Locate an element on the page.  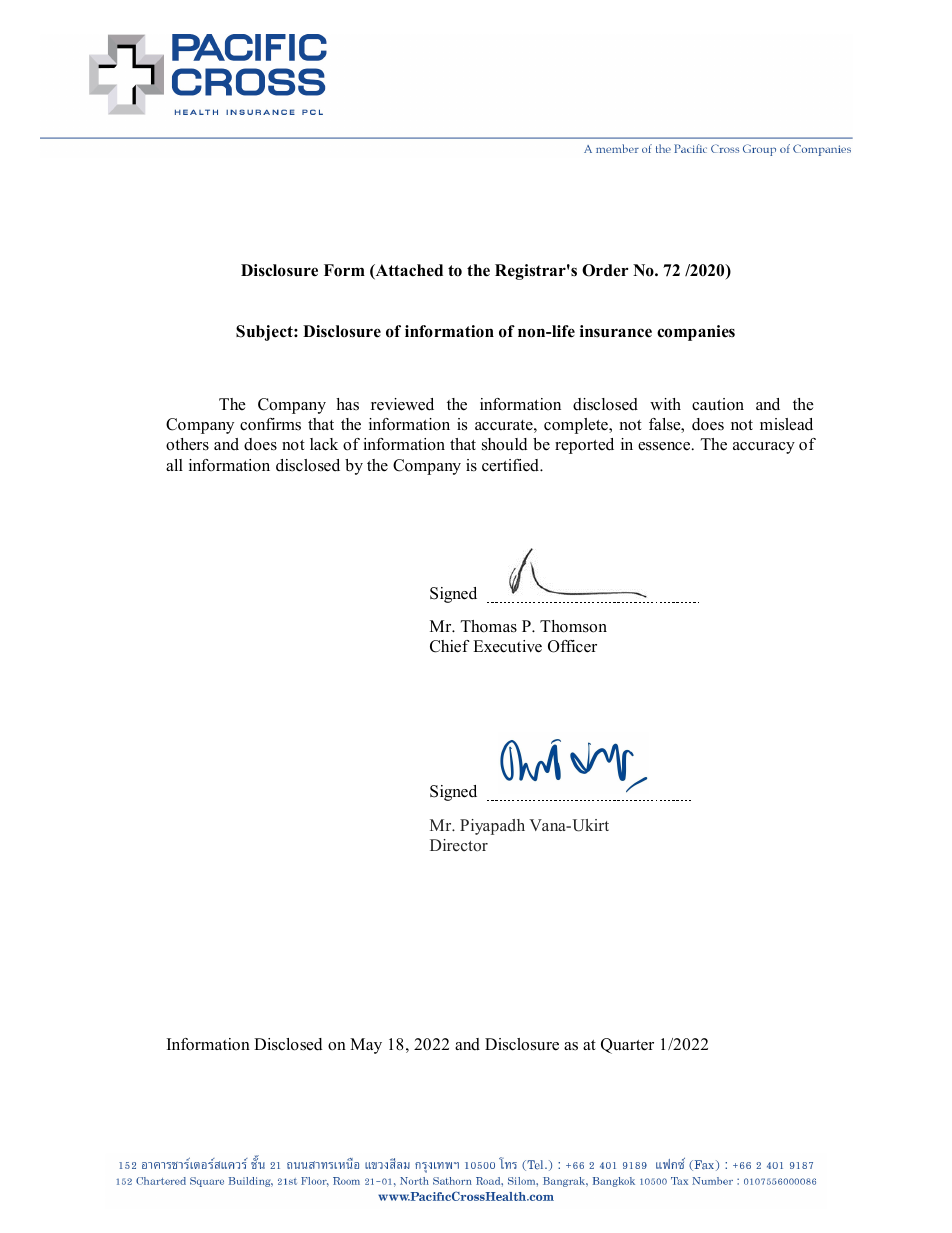
Executive is located at coordinates (507, 646).
